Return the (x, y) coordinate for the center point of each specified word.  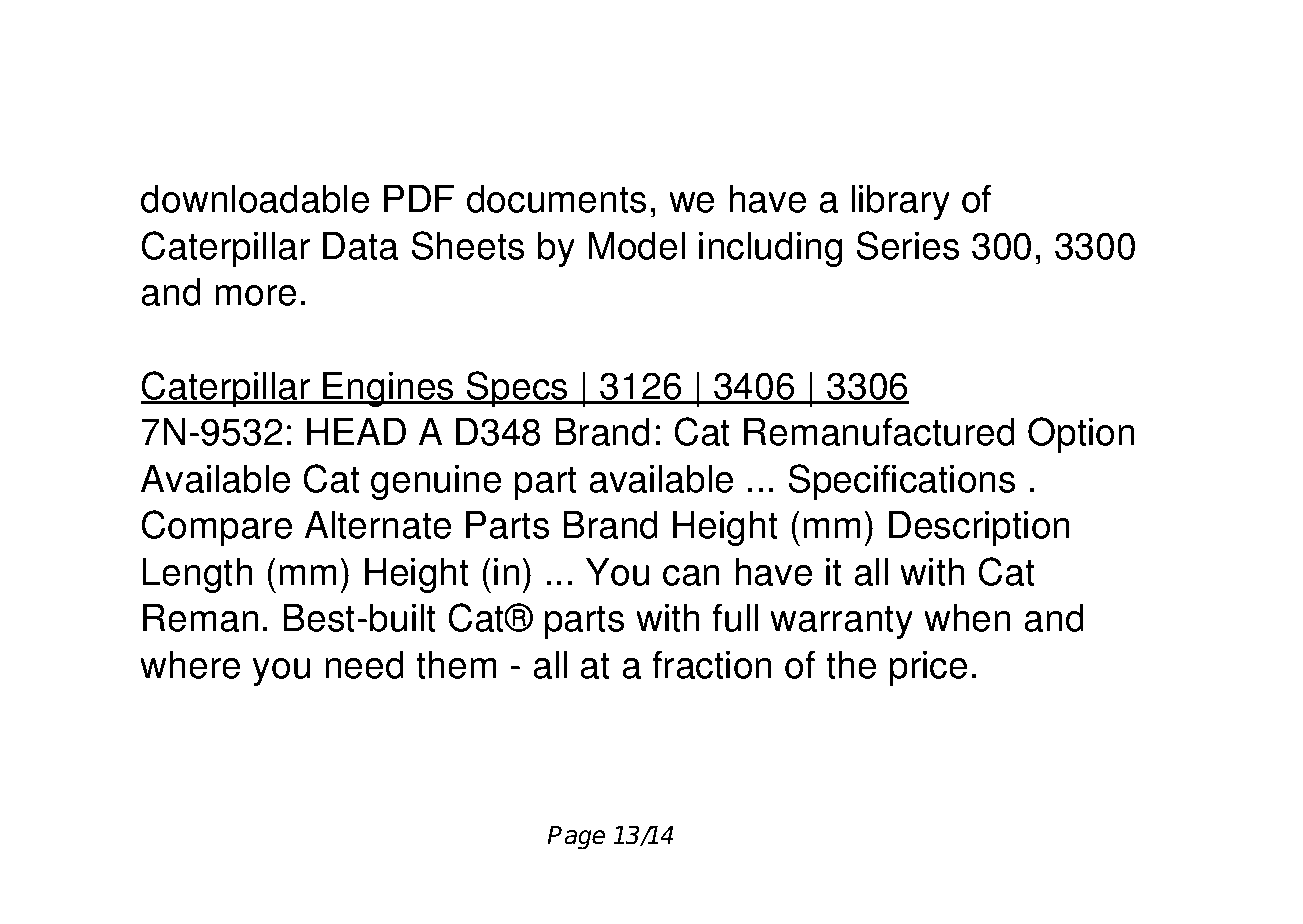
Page (576, 838)
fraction (711, 664)
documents (556, 199)
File (427, 74)
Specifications (902, 482)
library (900, 202)
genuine (436, 482)
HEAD (356, 431)
